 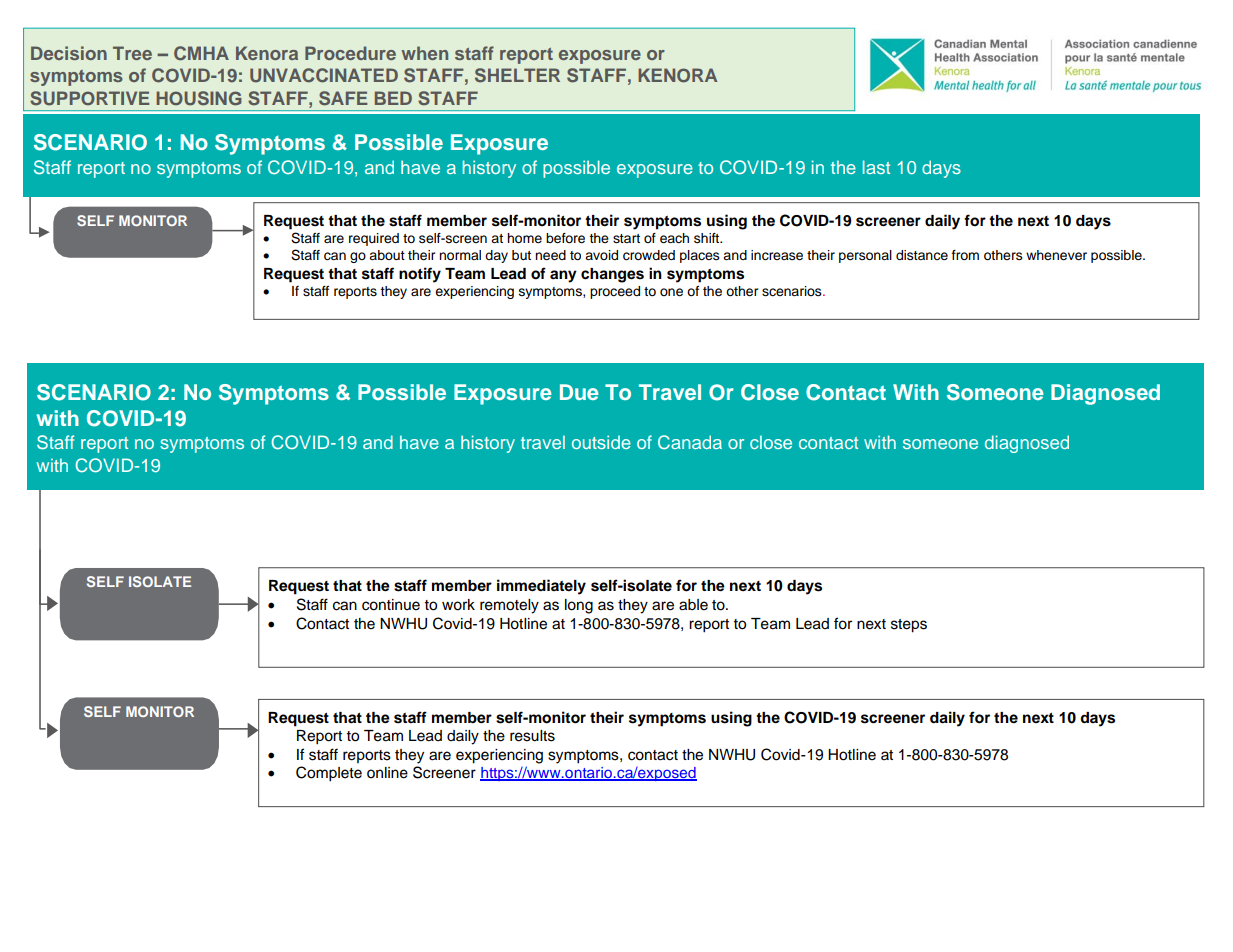 What do you see at coordinates (329, 774) in the document?
I see `Complete` at bounding box center [329, 774].
